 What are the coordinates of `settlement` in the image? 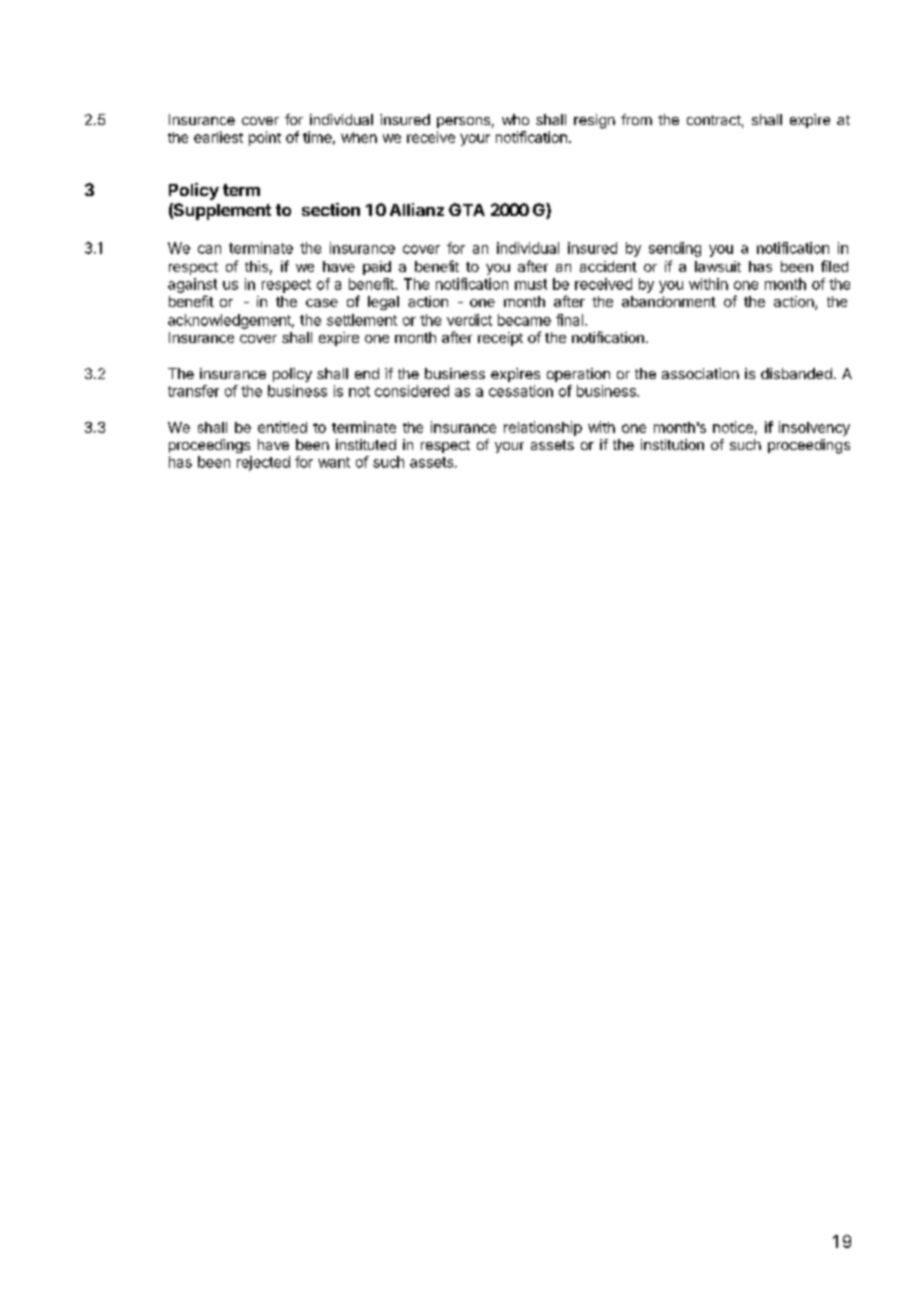 It's located at (362, 320).
